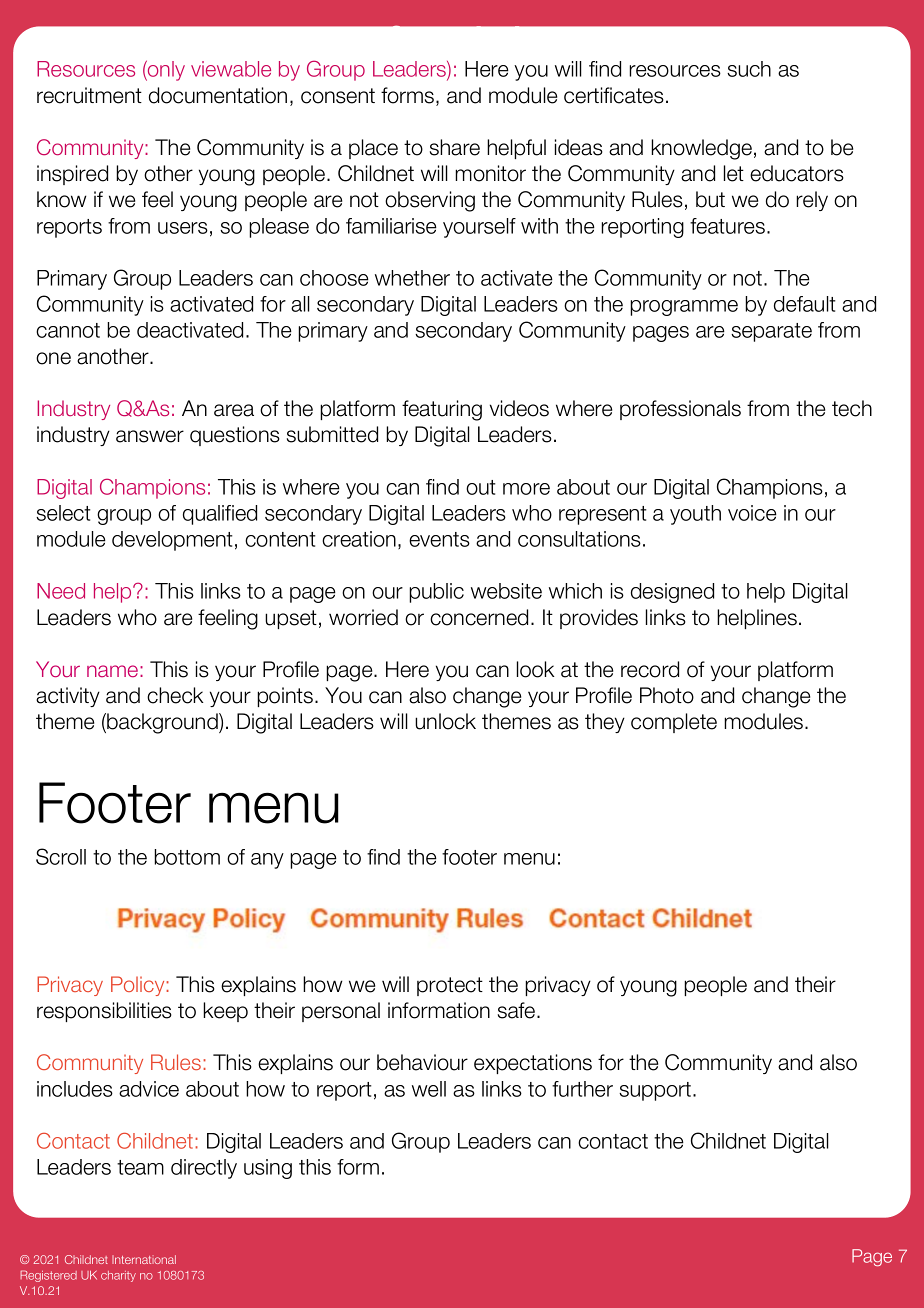 This screenshot has width=924, height=1308. Describe the element at coordinates (175, 695) in the screenshot. I see `check` at that location.
